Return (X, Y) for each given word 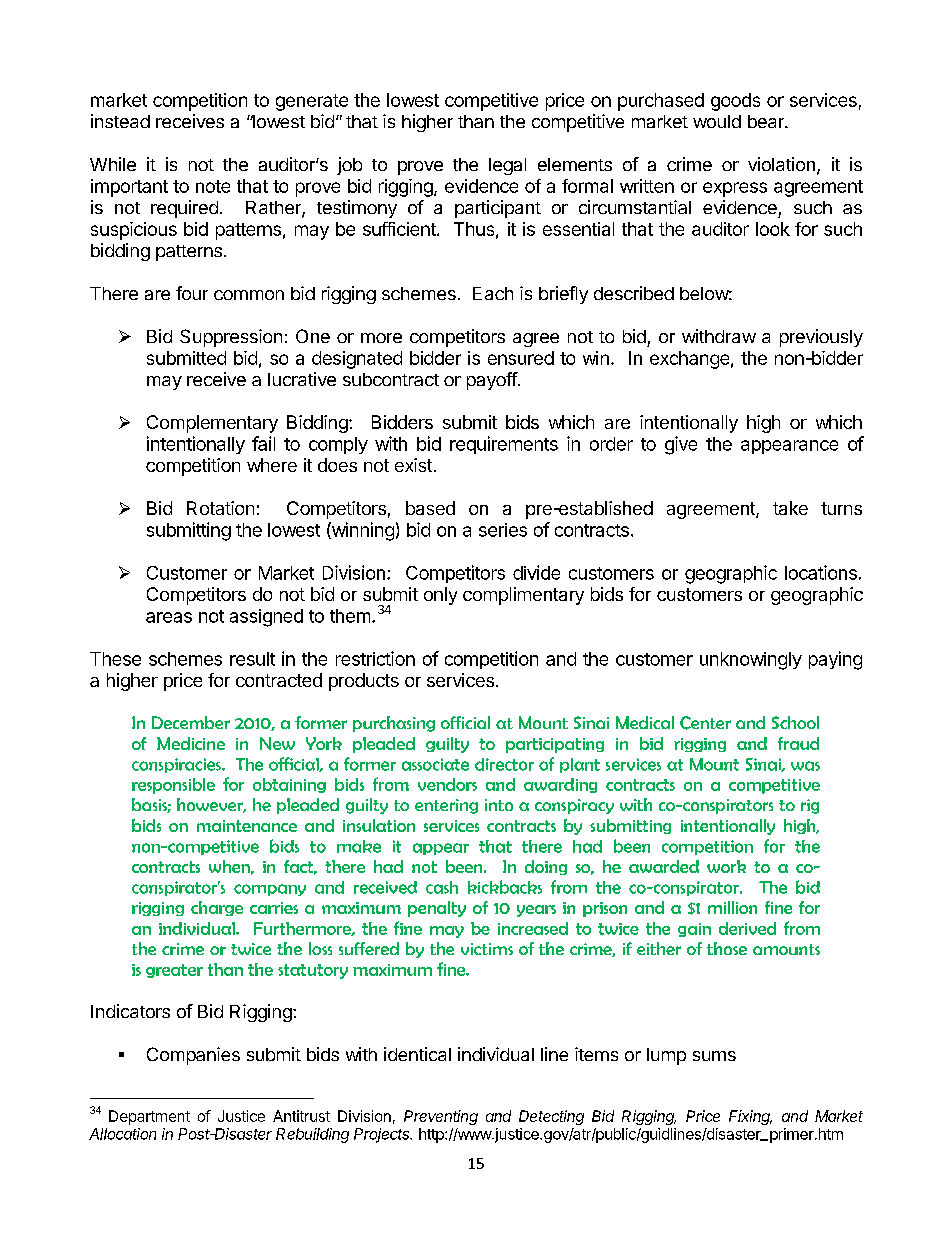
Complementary (212, 424)
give (681, 445)
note (213, 186)
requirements (504, 445)
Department (149, 1117)
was (805, 766)
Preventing (441, 1117)
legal (507, 166)
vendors (447, 784)
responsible (173, 786)
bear (767, 121)
